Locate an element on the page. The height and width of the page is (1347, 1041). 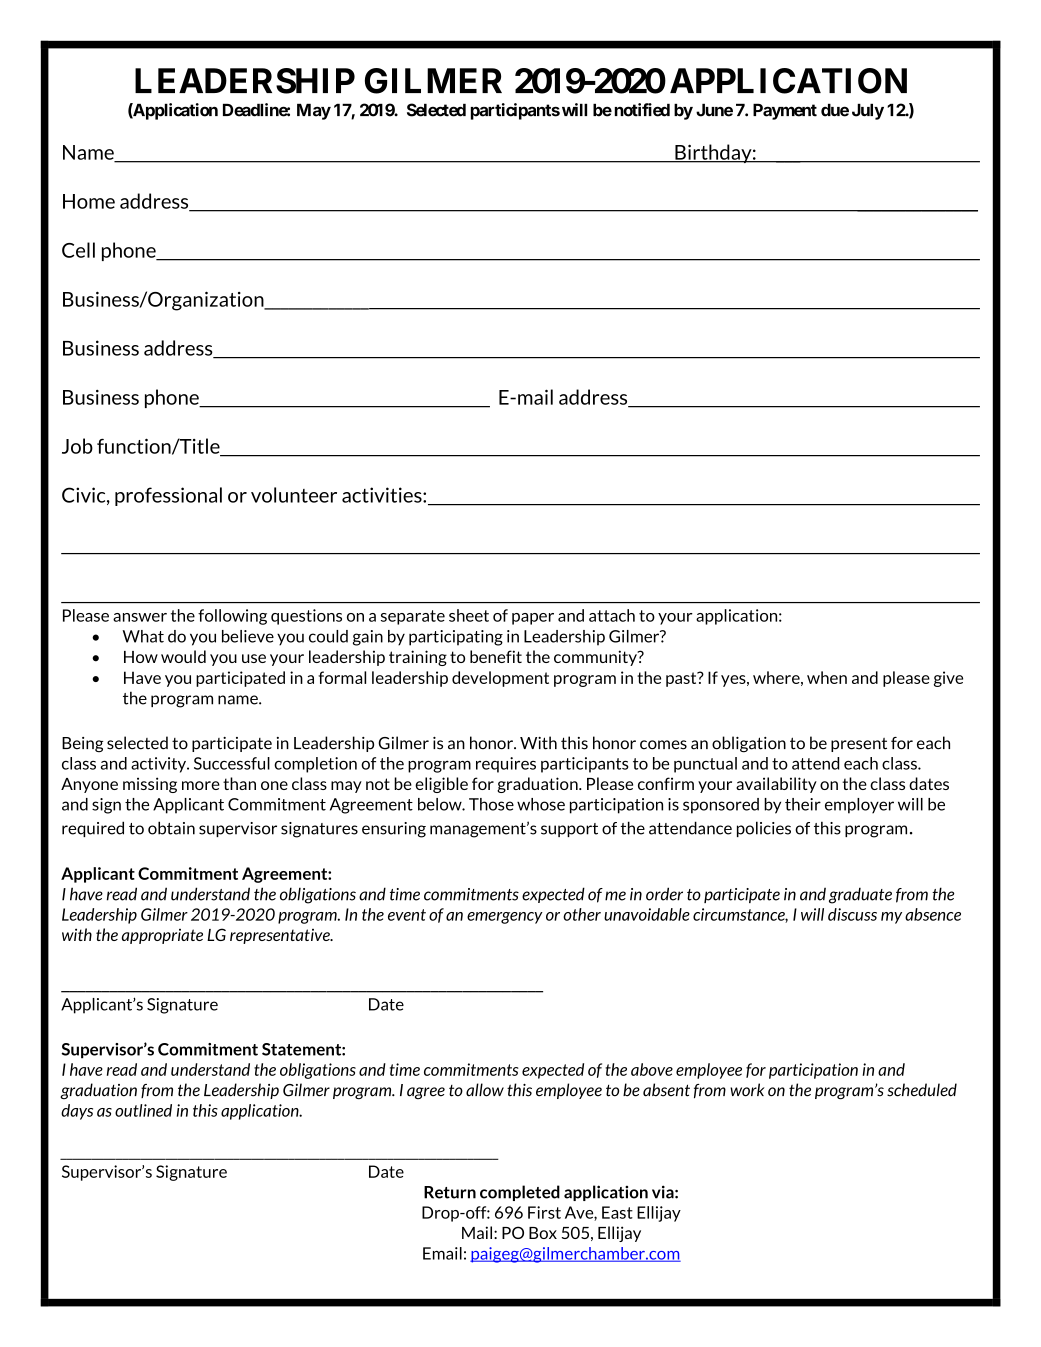
Payment is located at coordinates (785, 111).
